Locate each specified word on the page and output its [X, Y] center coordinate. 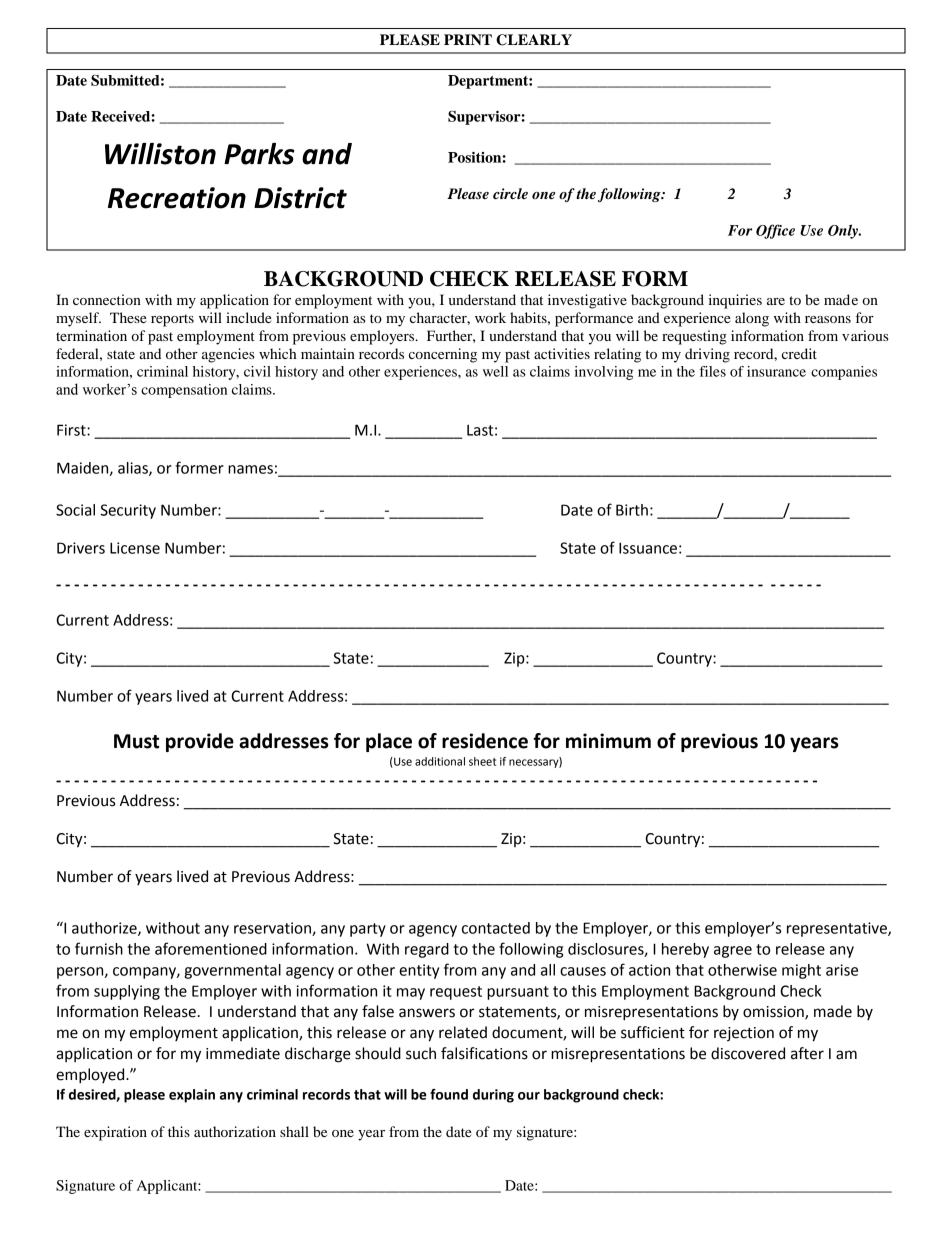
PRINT [468, 39]
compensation [184, 391]
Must [136, 741]
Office [775, 231]
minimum [608, 741]
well [495, 371]
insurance [776, 371]
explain [192, 1096]
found [449, 1094]
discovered [748, 1053]
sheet [482, 761]
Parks [259, 154]
